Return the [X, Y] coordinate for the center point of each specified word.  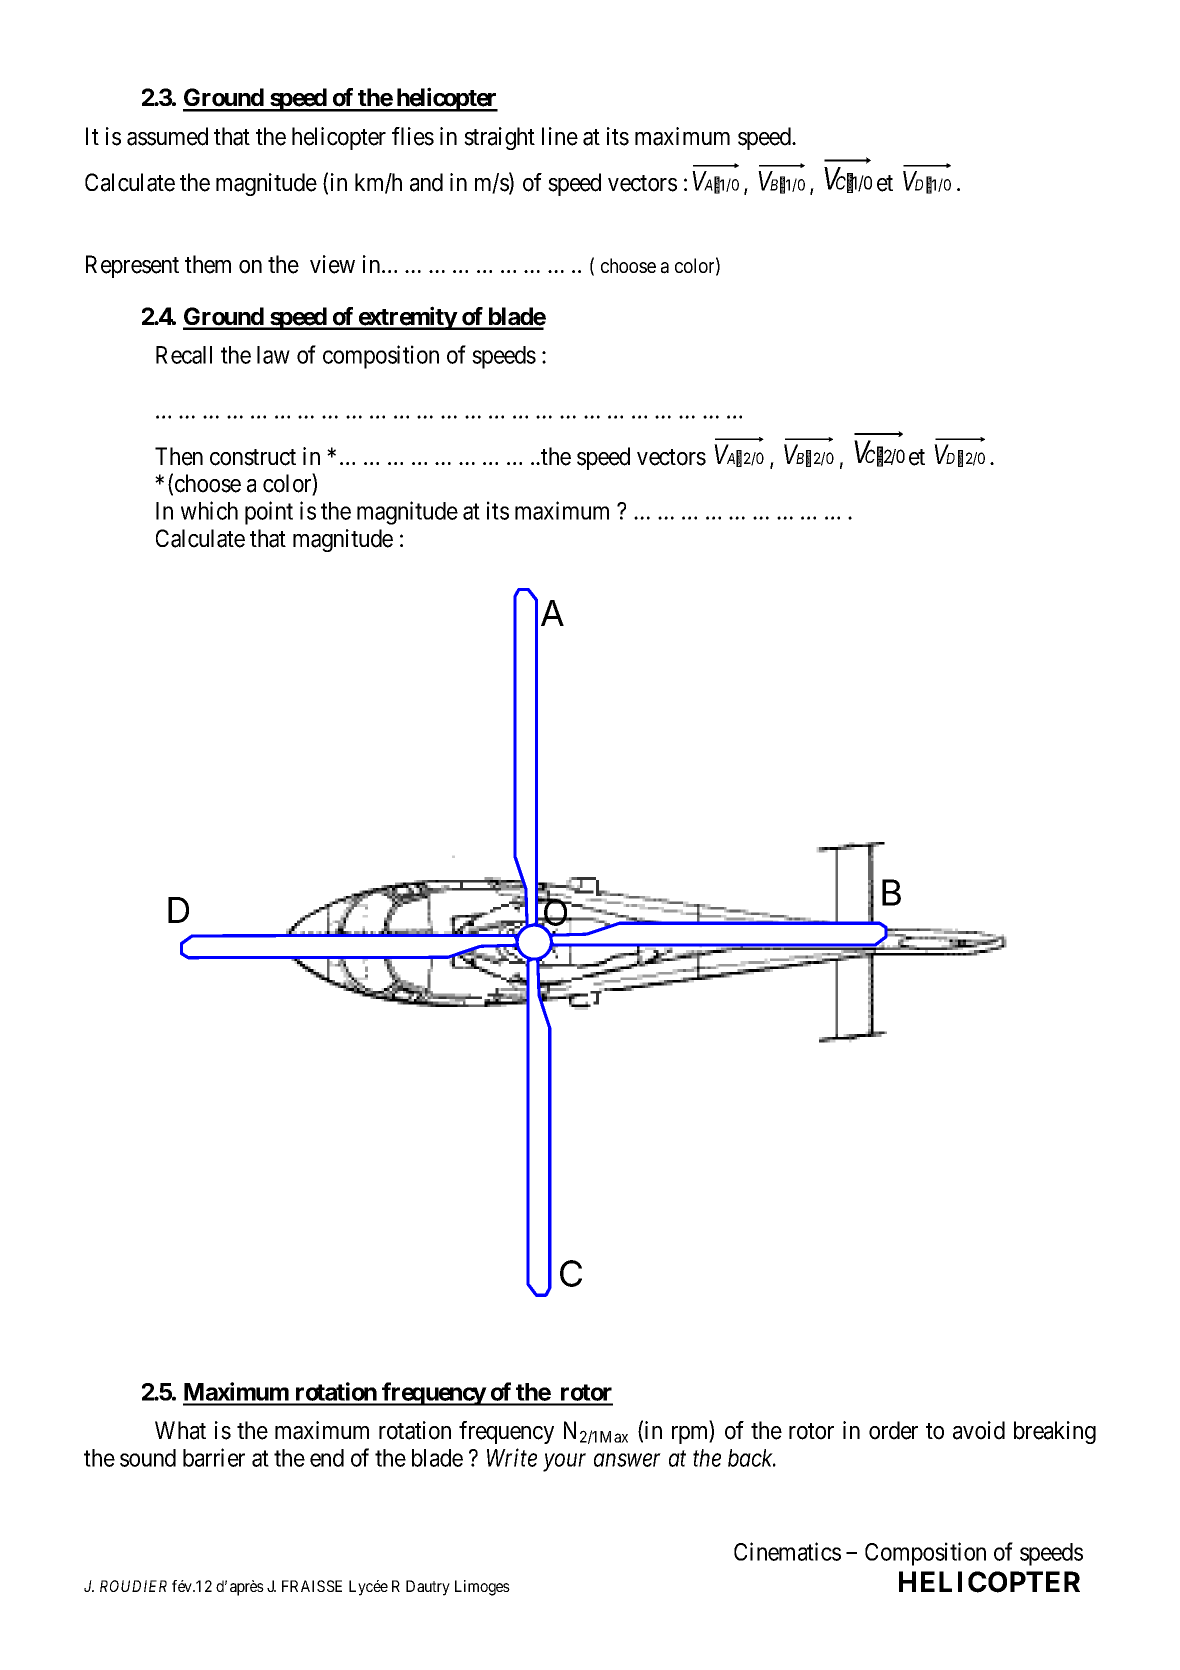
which [209, 510]
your [564, 1463]
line [560, 136]
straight [499, 138]
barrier [214, 1457]
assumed [167, 136]
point [269, 513]
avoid [979, 1430]
